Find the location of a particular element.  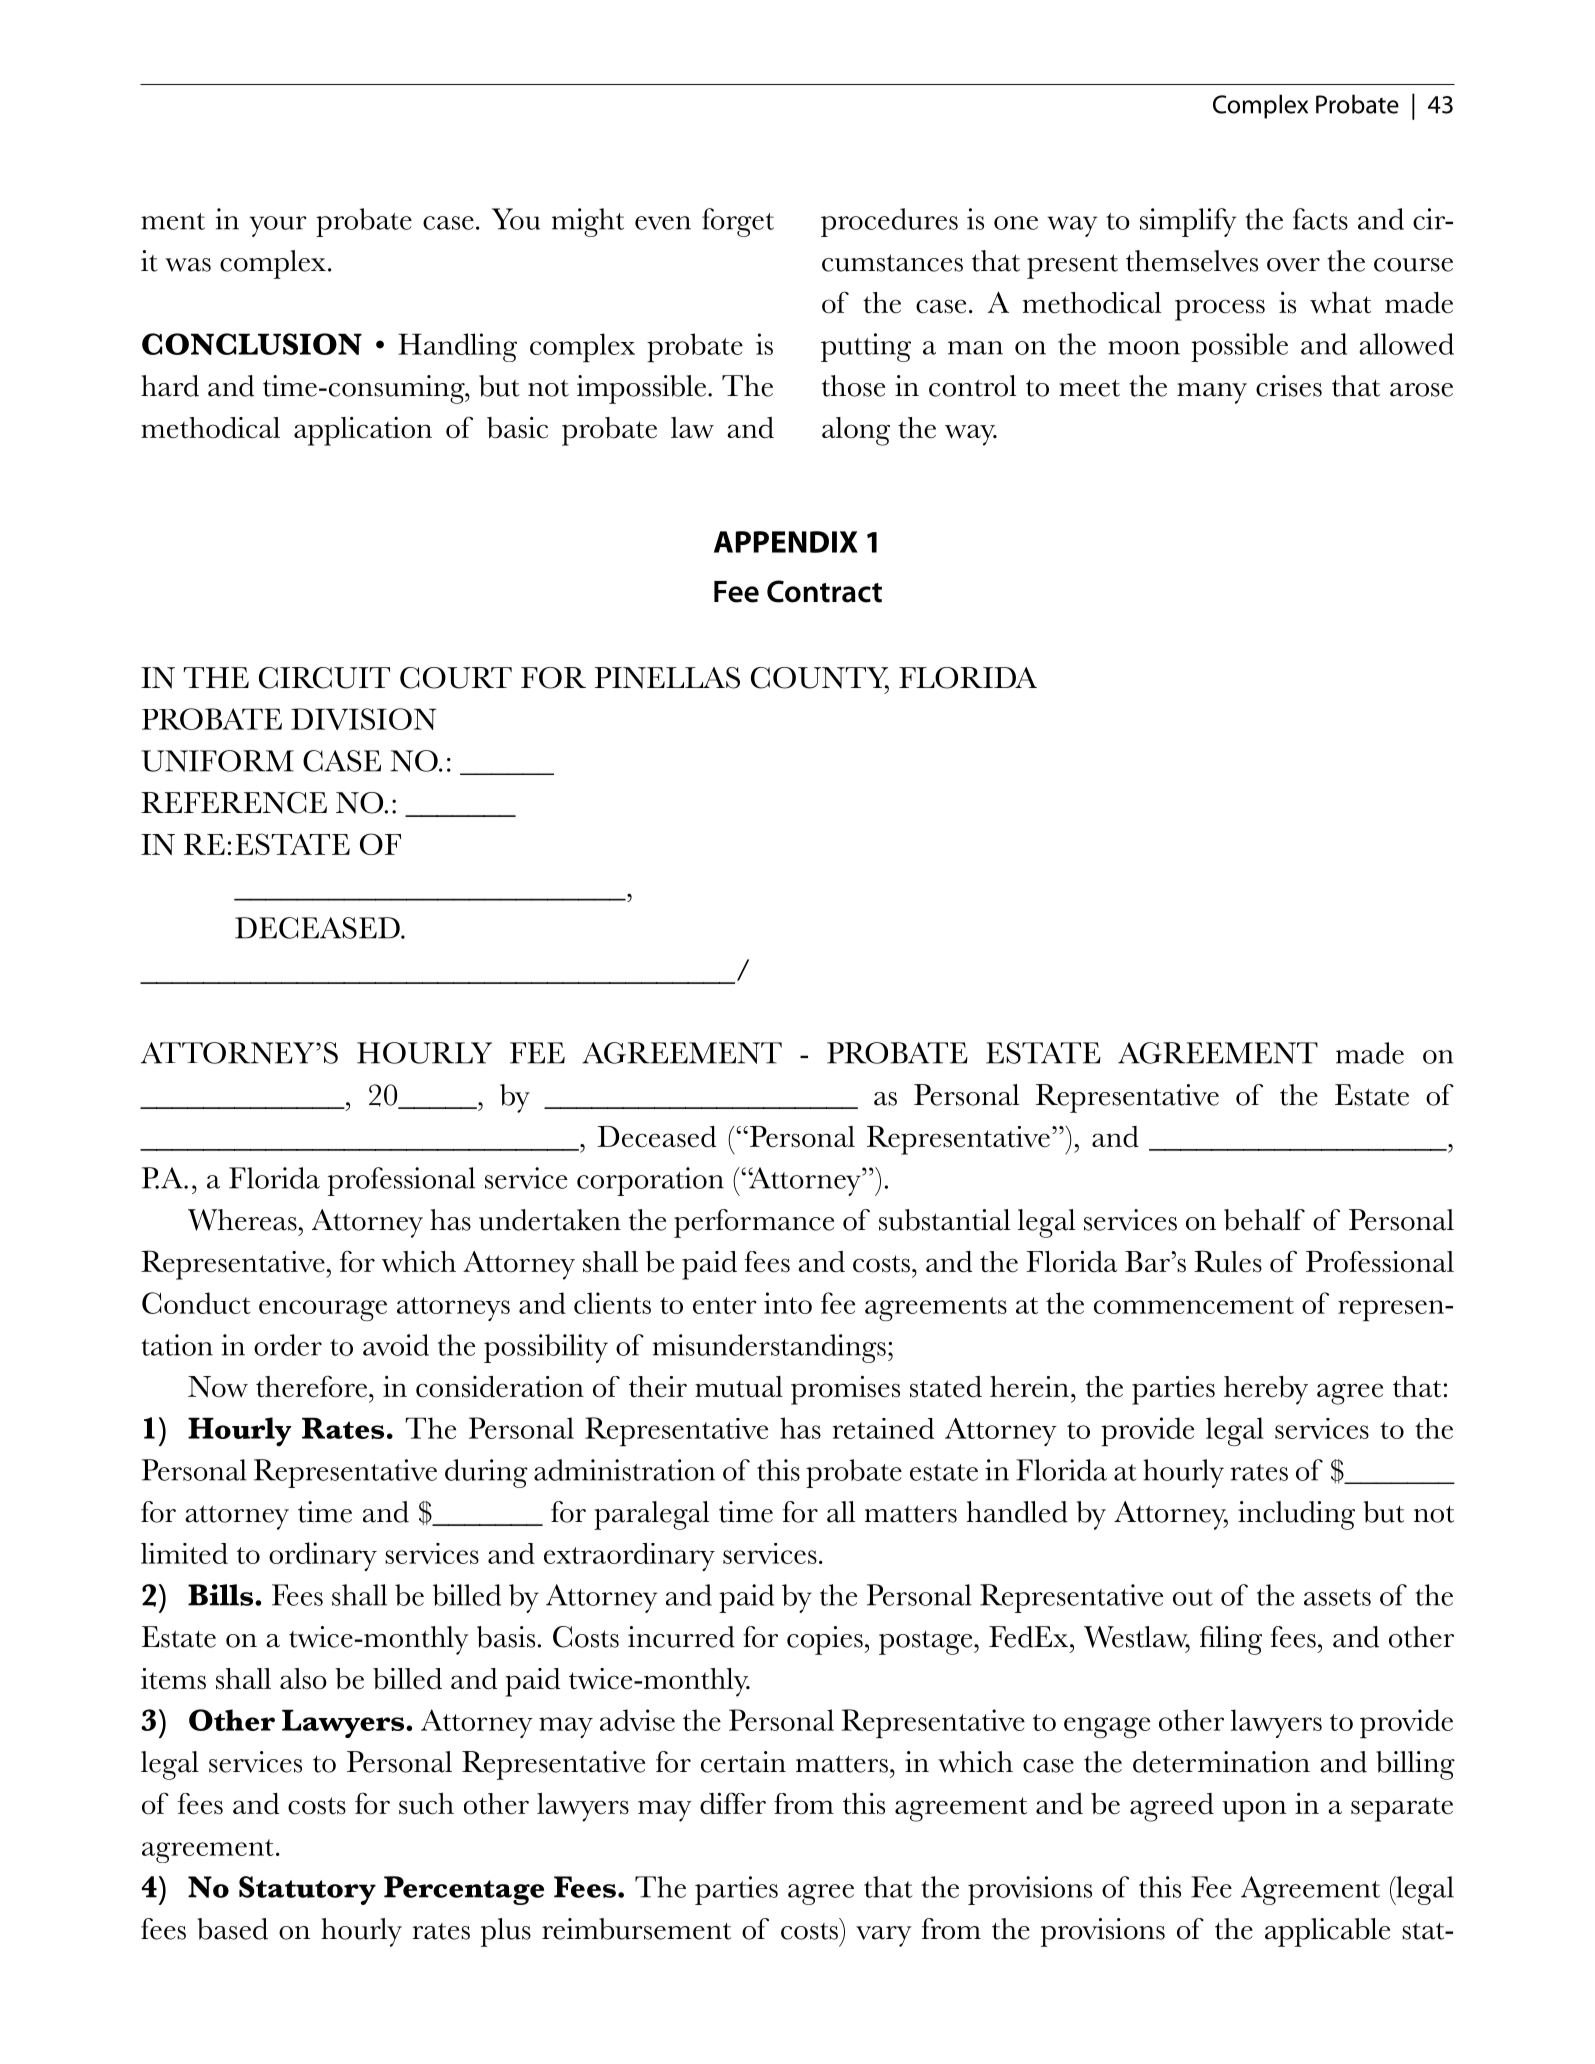

Whereas is located at coordinates (242, 1220).
